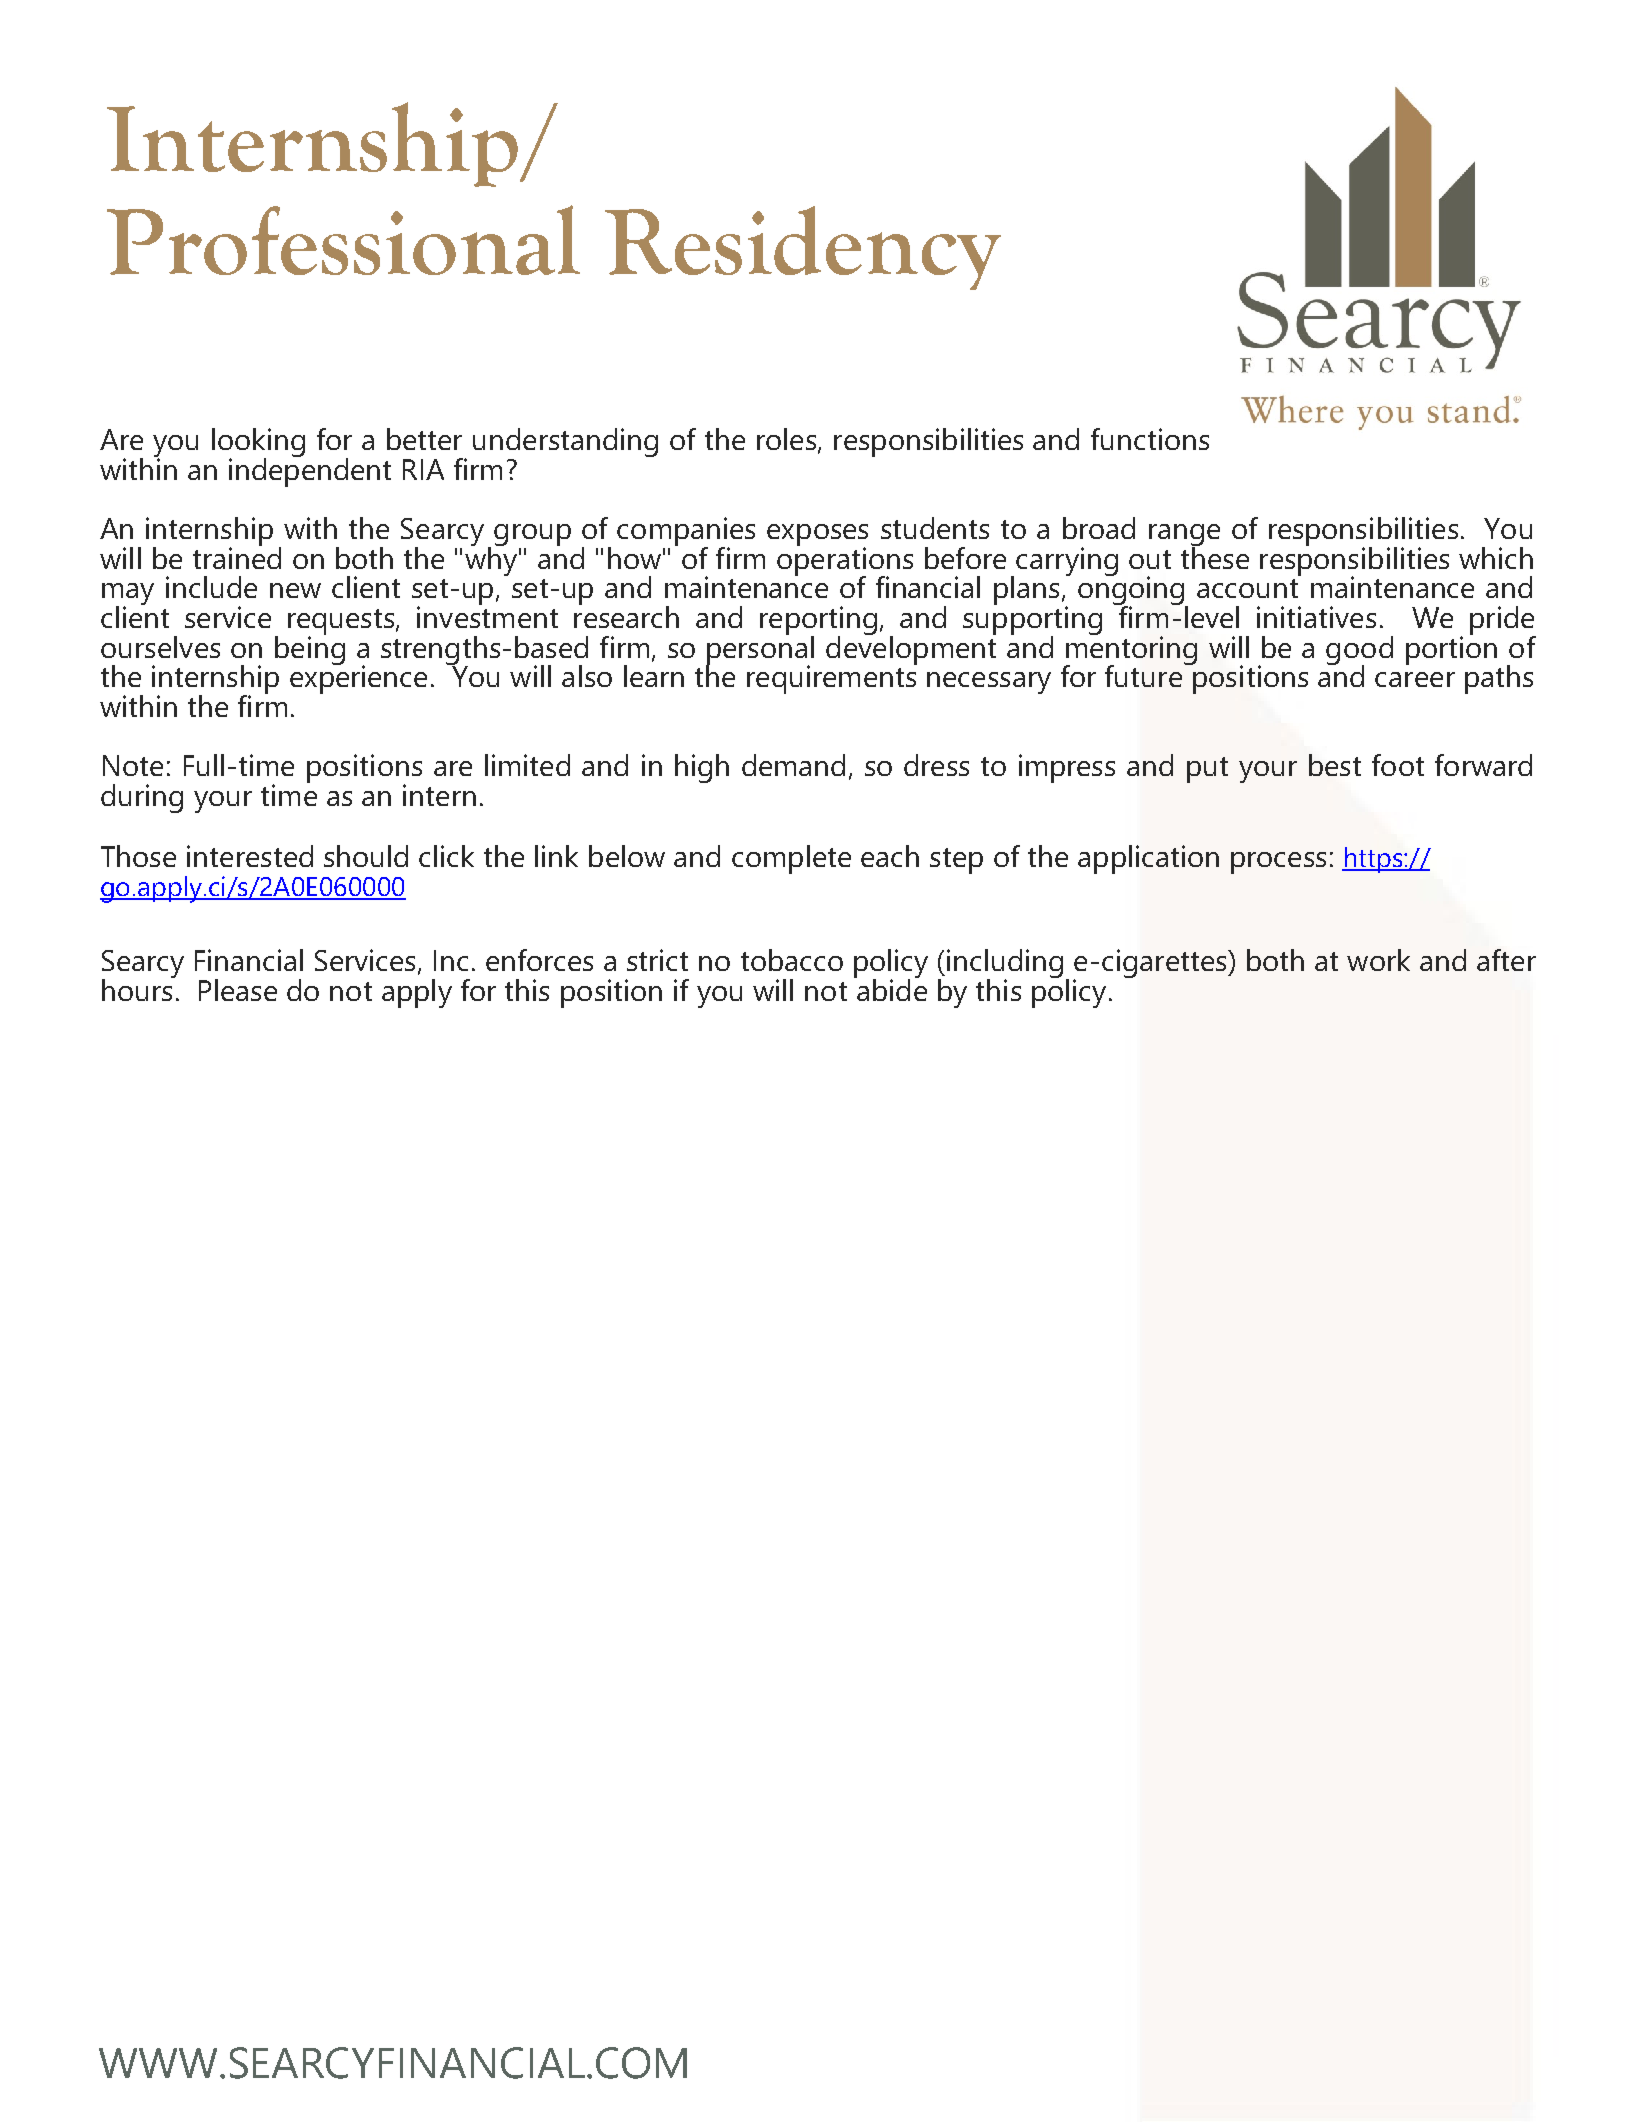 Image resolution: width=1640 pixels, height=2122 pixels. Describe the element at coordinates (1150, 439) in the page. I see `functions` at that location.
